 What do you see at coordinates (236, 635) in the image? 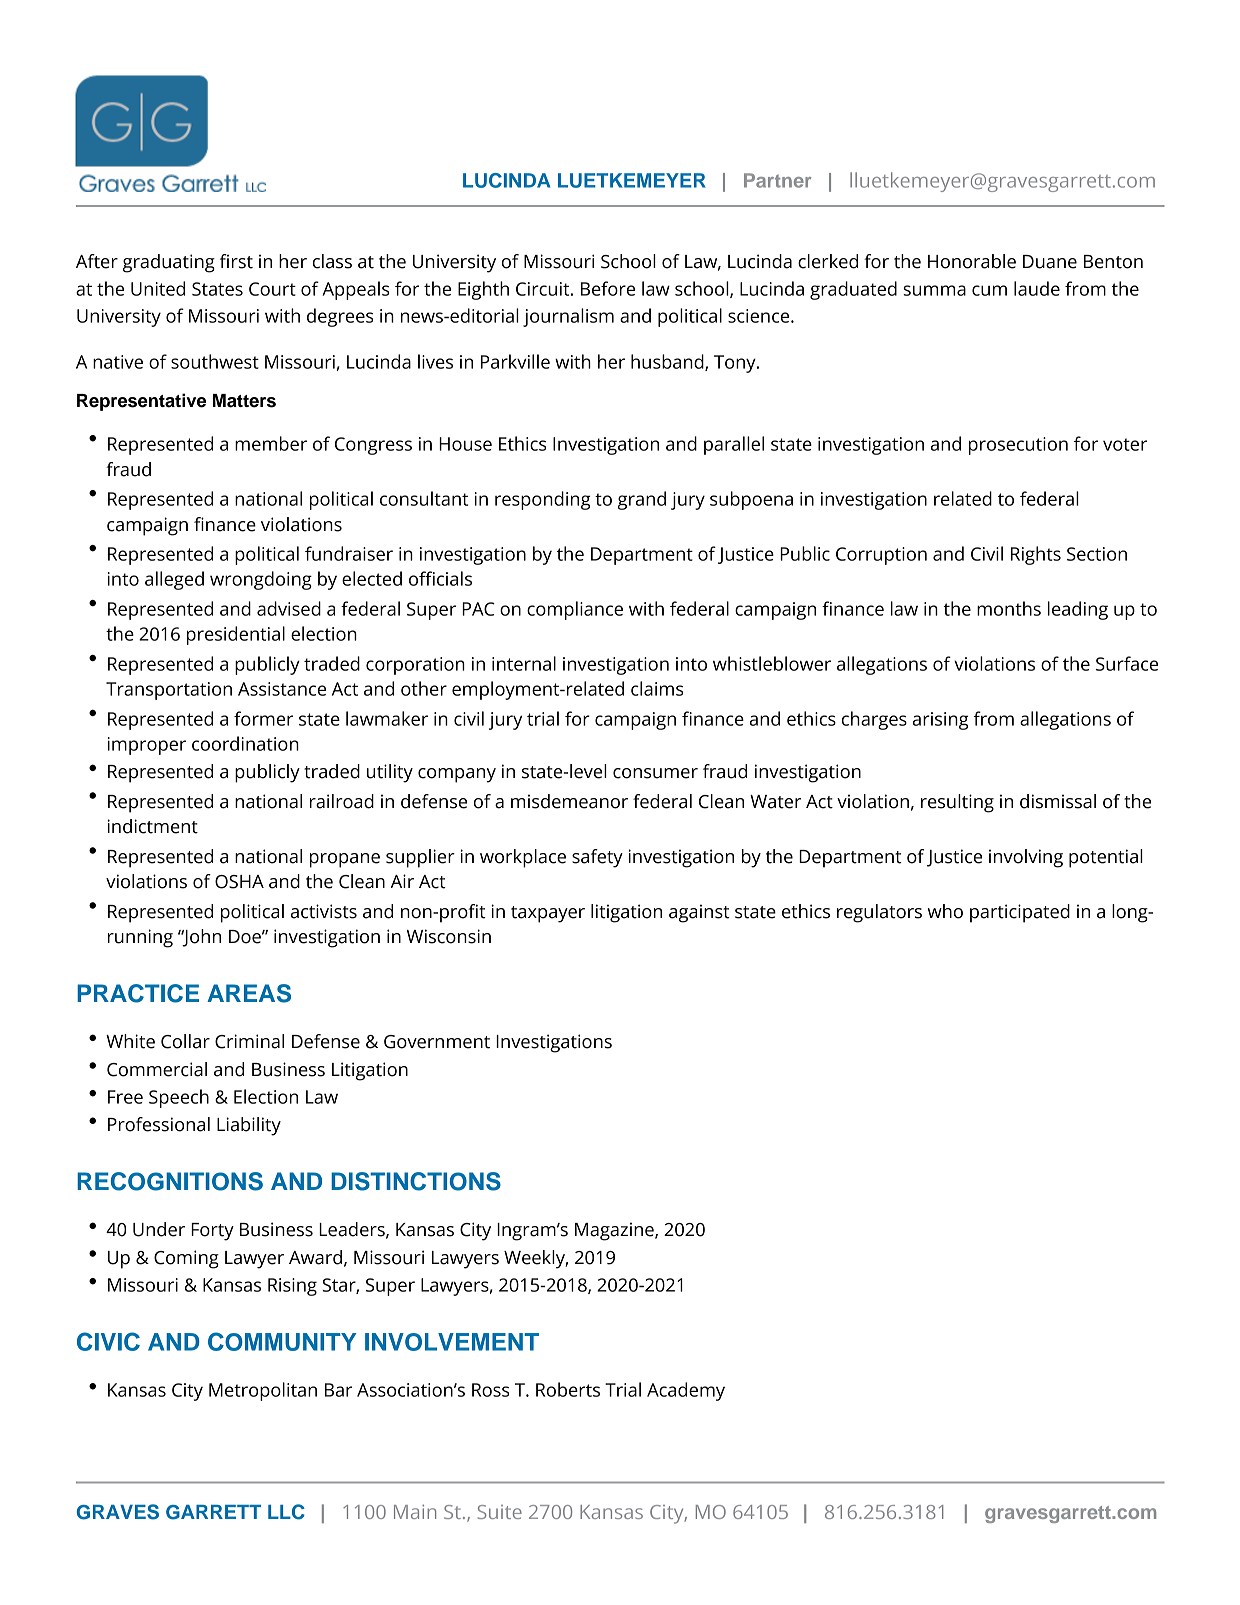
I see `presidential` at bounding box center [236, 635].
